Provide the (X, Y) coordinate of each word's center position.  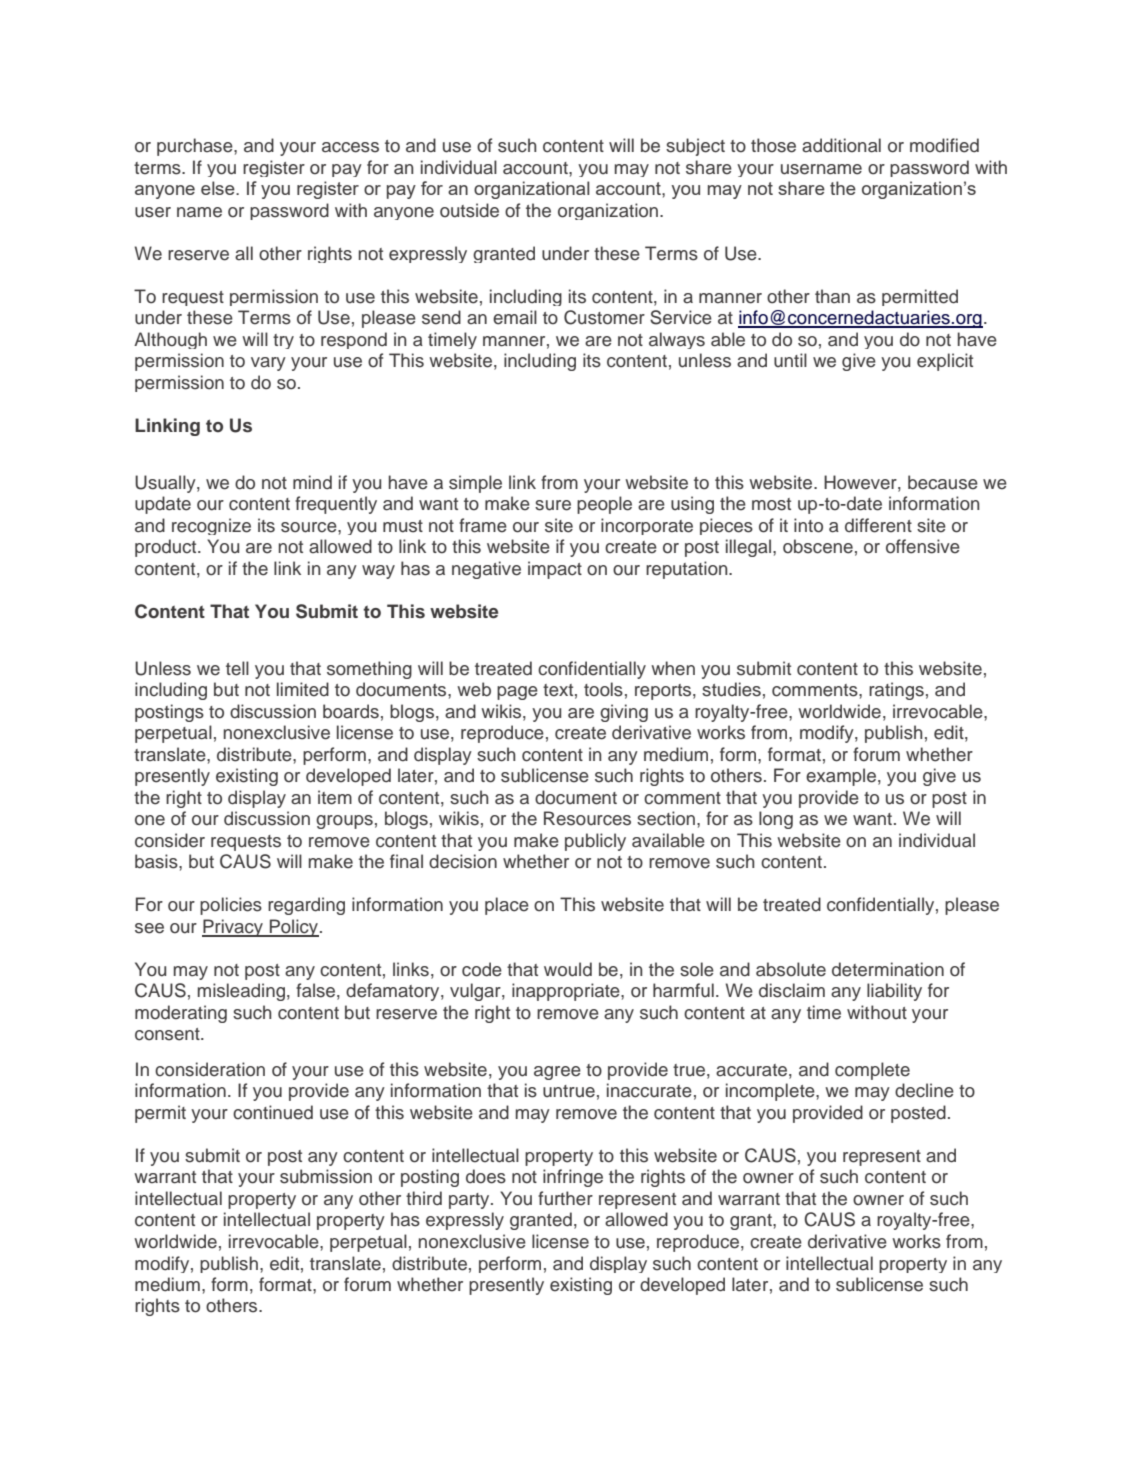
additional (841, 145)
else (219, 188)
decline (924, 1090)
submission (326, 1176)
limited (303, 689)
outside (469, 210)
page (517, 693)
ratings (896, 691)
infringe (573, 1178)
